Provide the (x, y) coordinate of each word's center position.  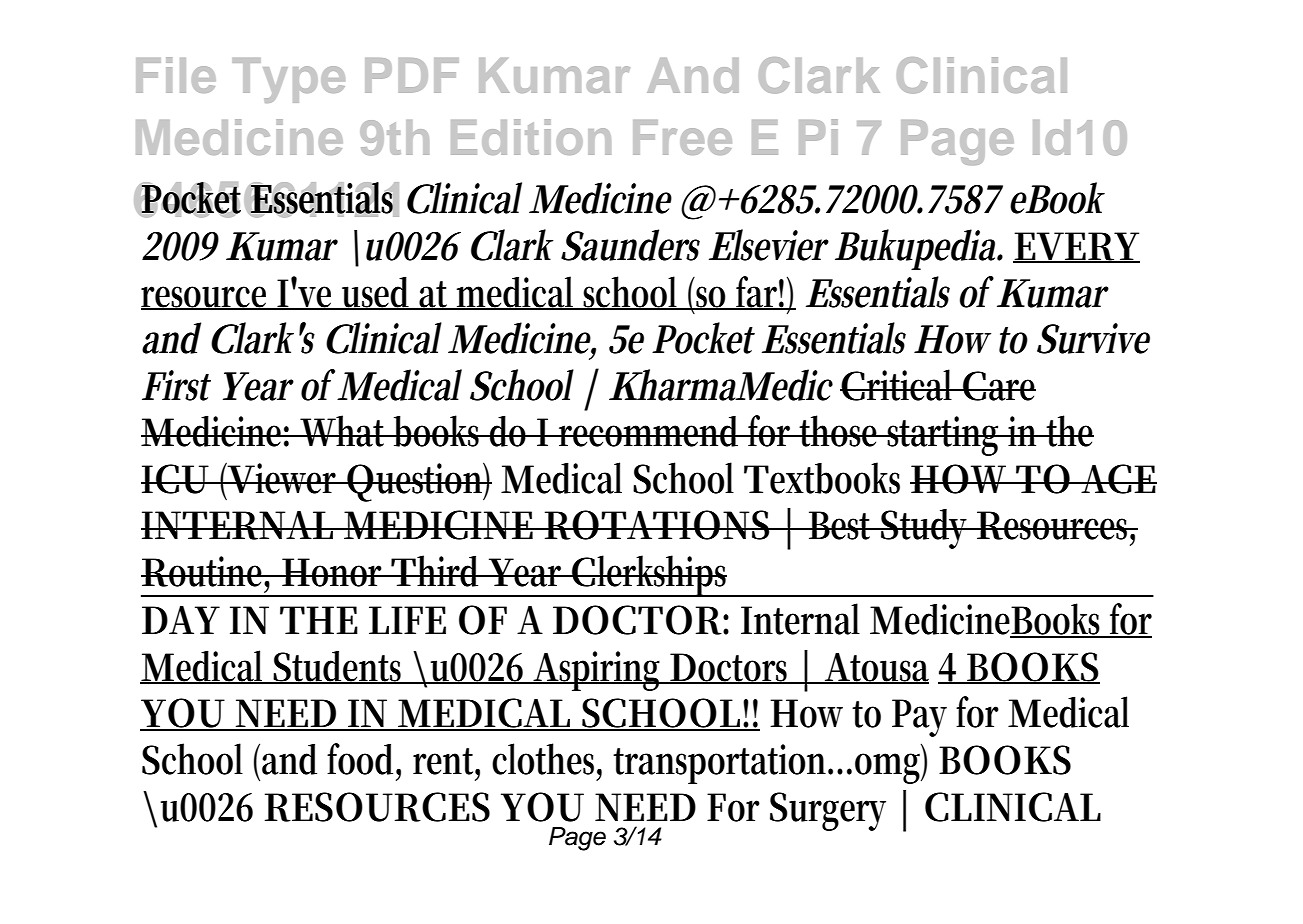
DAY (181, 620)
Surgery (828, 811)
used (378, 293)
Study (926, 529)
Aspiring (598, 671)
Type (288, 80)
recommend (651, 431)
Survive (1093, 338)
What (344, 431)
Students (340, 667)
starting (945, 436)
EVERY (1076, 247)
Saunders (630, 245)
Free (682, 137)
